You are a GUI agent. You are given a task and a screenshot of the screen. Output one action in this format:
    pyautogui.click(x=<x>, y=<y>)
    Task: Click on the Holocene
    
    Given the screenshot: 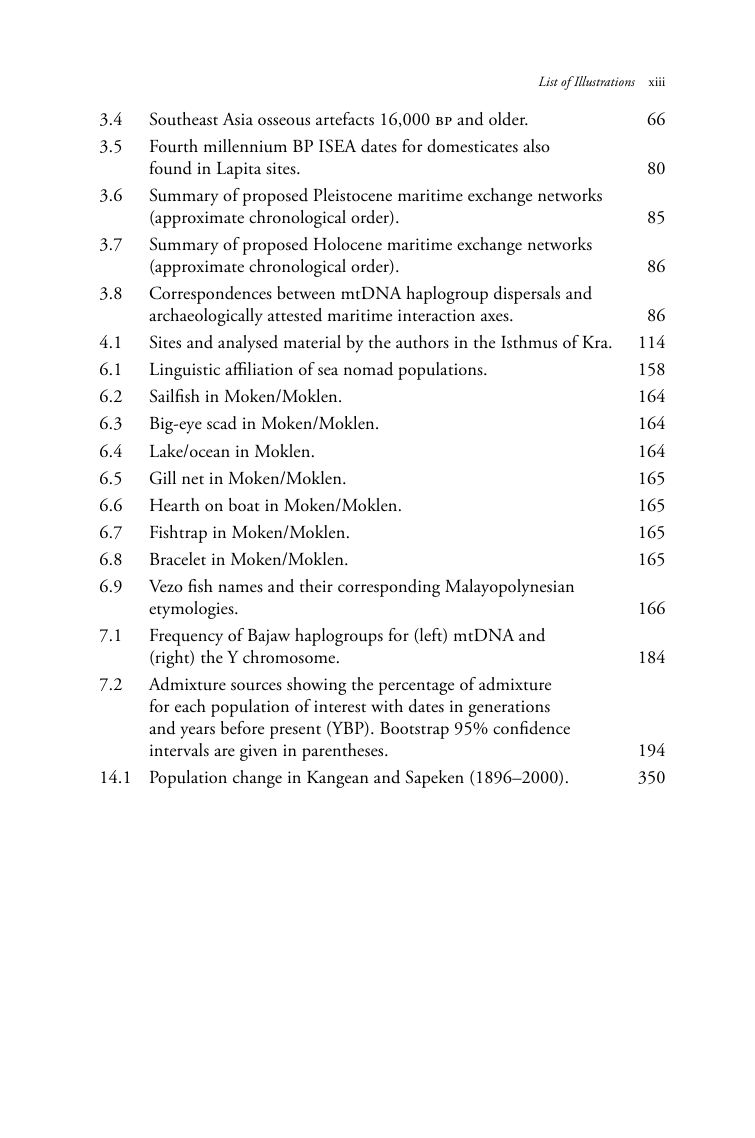 What is the action you would take?
    pyautogui.click(x=348, y=244)
